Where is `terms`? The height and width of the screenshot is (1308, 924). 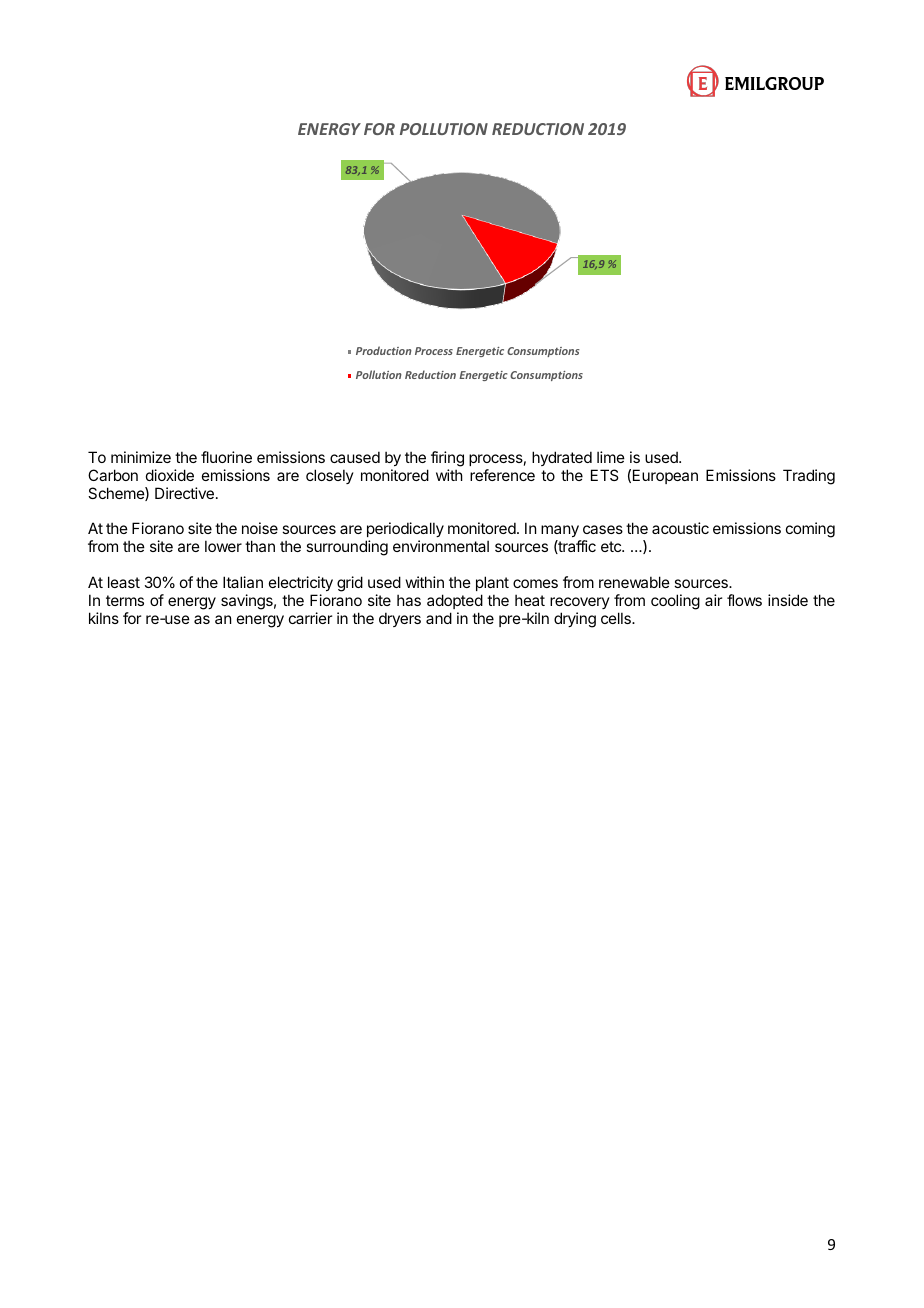 terms is located at coordinates (125, 600).
